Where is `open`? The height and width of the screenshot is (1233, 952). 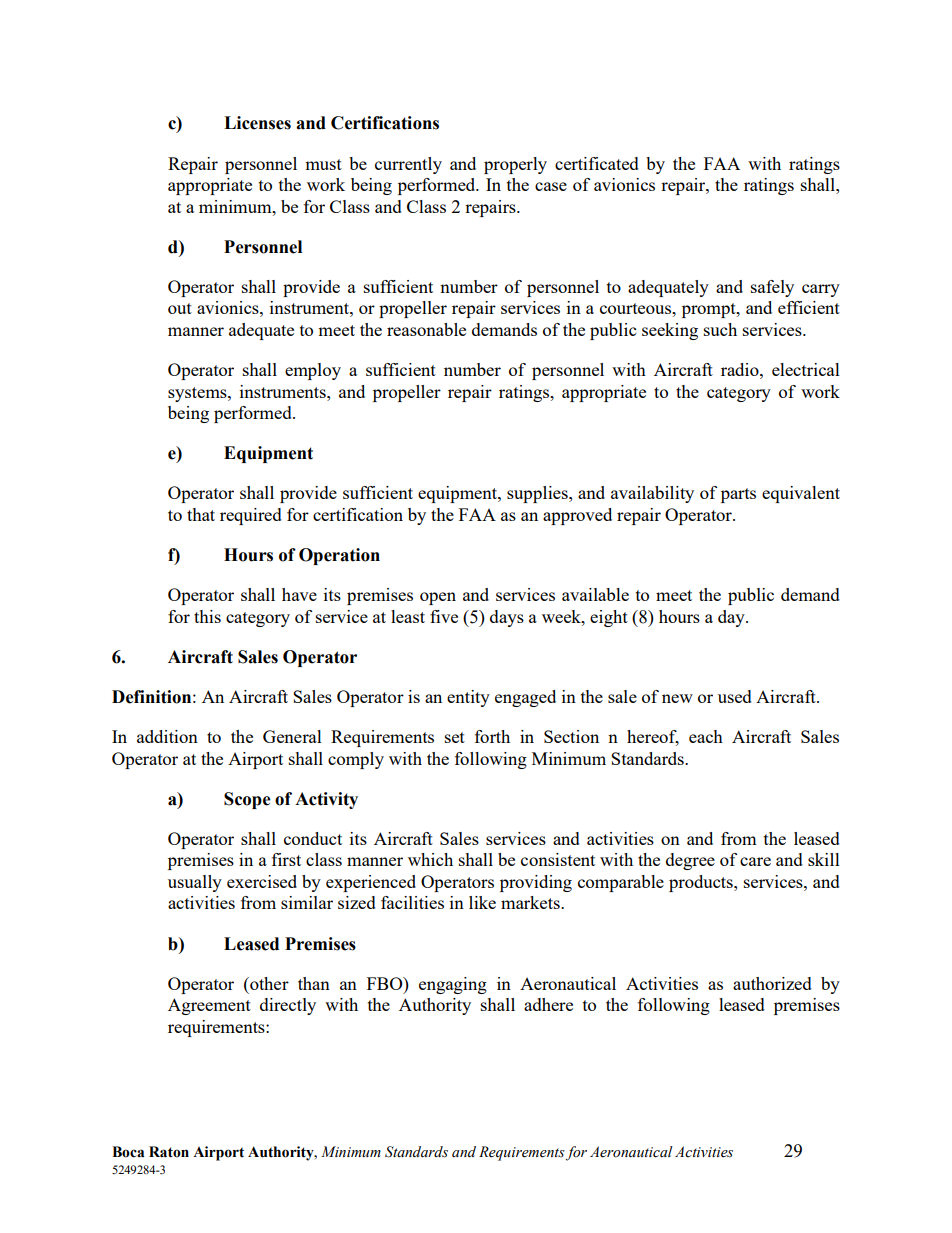 open is located at coordinates (438, 598).
